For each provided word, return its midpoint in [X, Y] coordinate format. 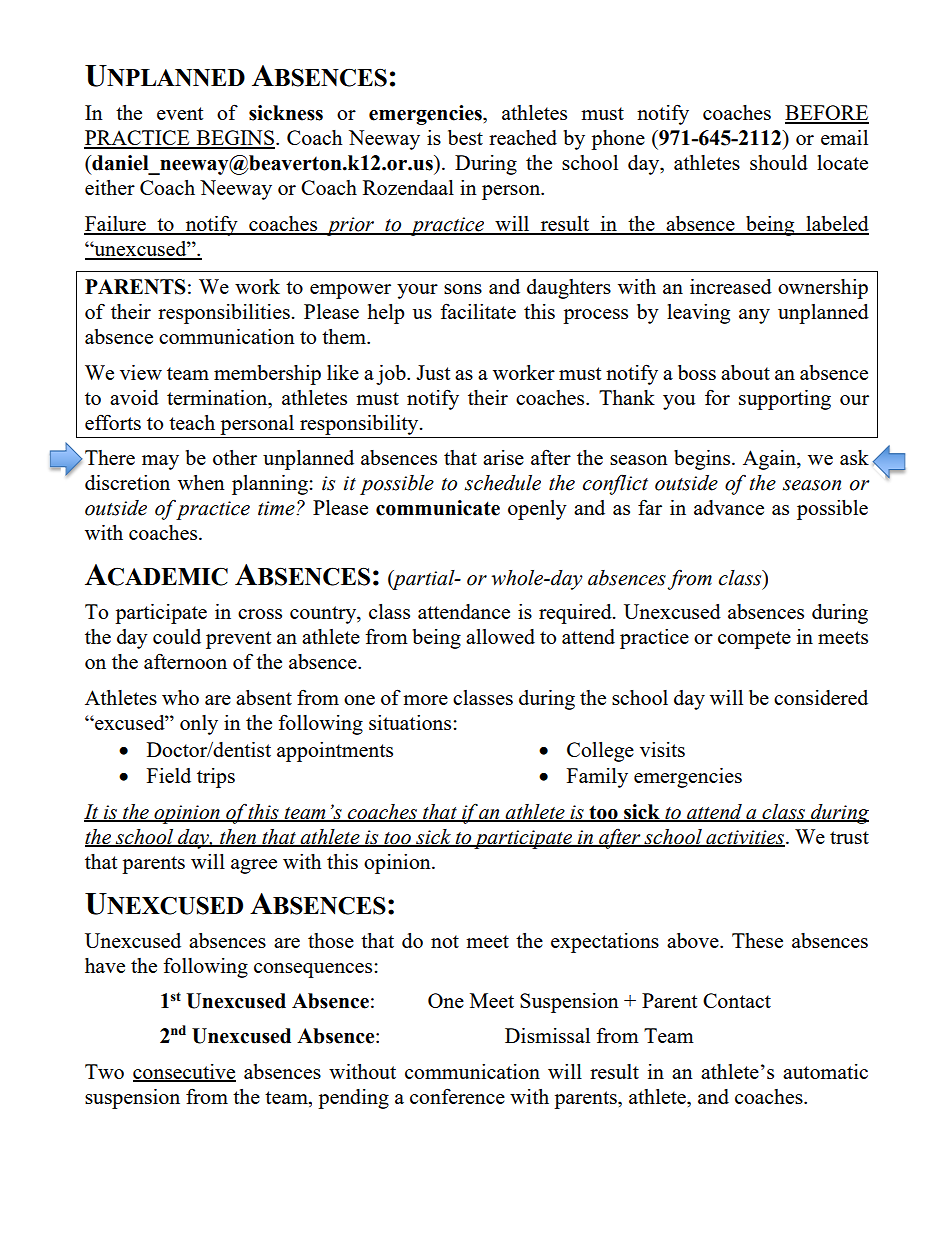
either [110, 187]
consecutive [184, 1072]
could [177, 636]
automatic [825, 1071]
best [465, 137]
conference [457, 1096]
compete [754, 640]
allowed [500, 636]
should [779, 162]
